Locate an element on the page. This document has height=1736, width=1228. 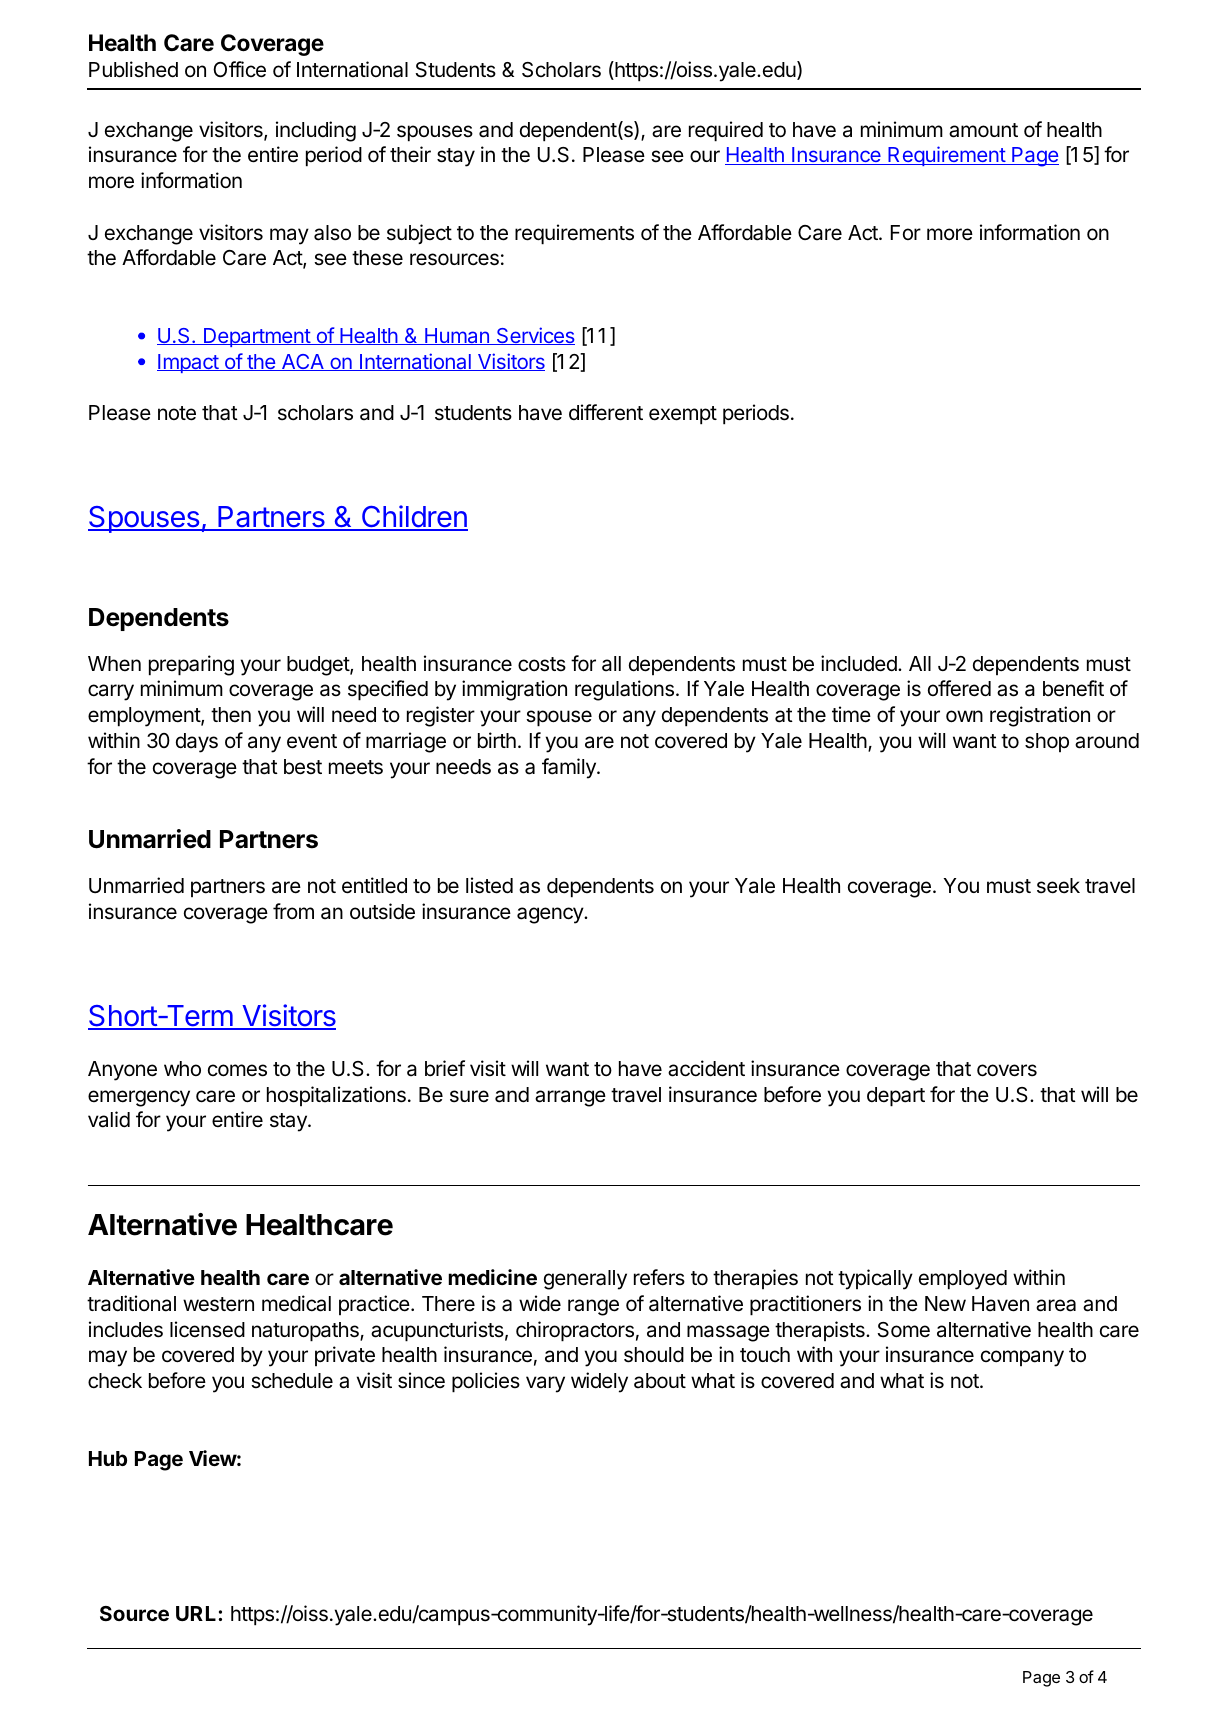
URL is located at coordinates (197, 1613).
